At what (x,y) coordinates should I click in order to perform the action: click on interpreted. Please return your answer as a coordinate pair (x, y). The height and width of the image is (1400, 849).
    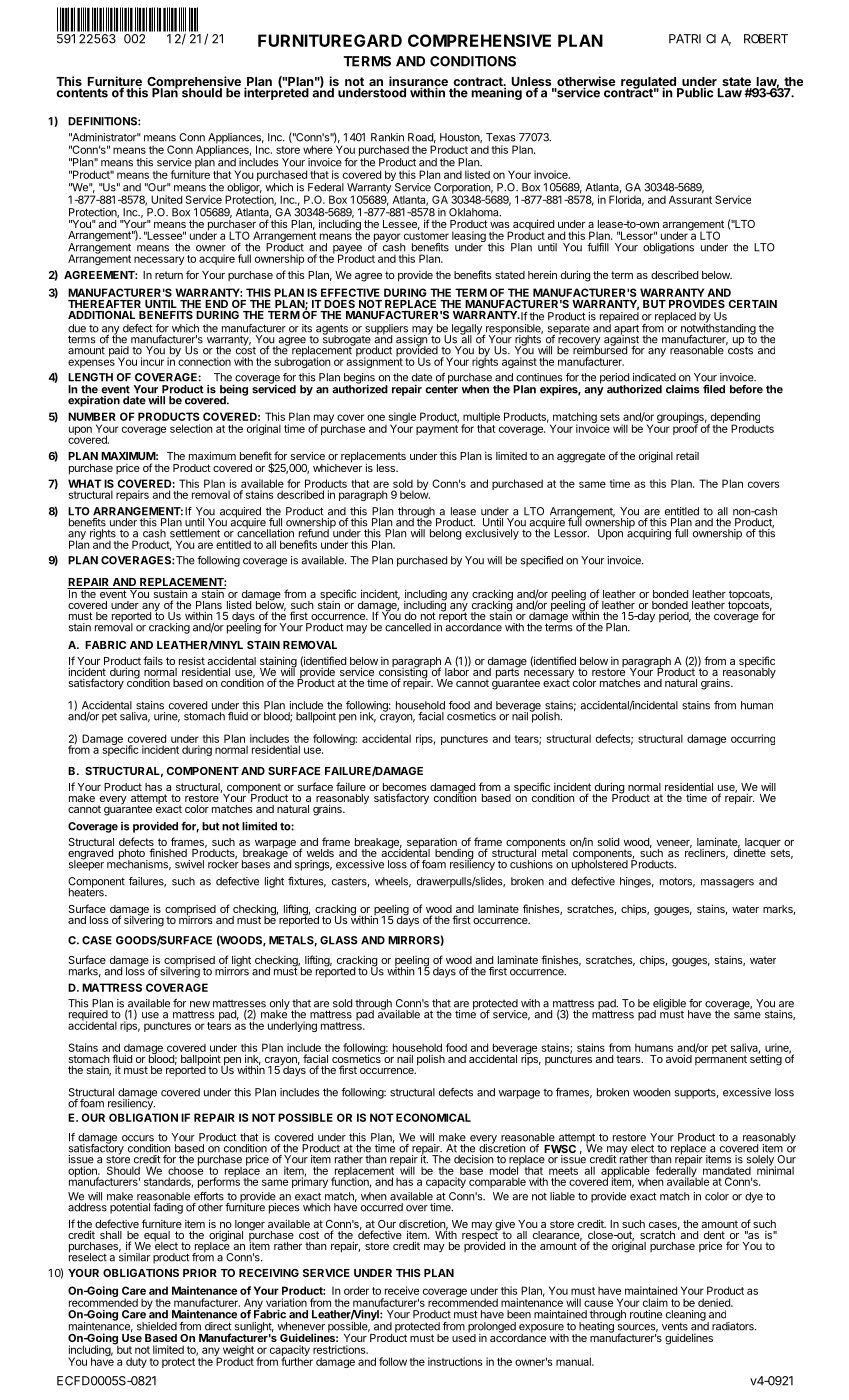
    Looking at the image, I should click on (276, 93).
